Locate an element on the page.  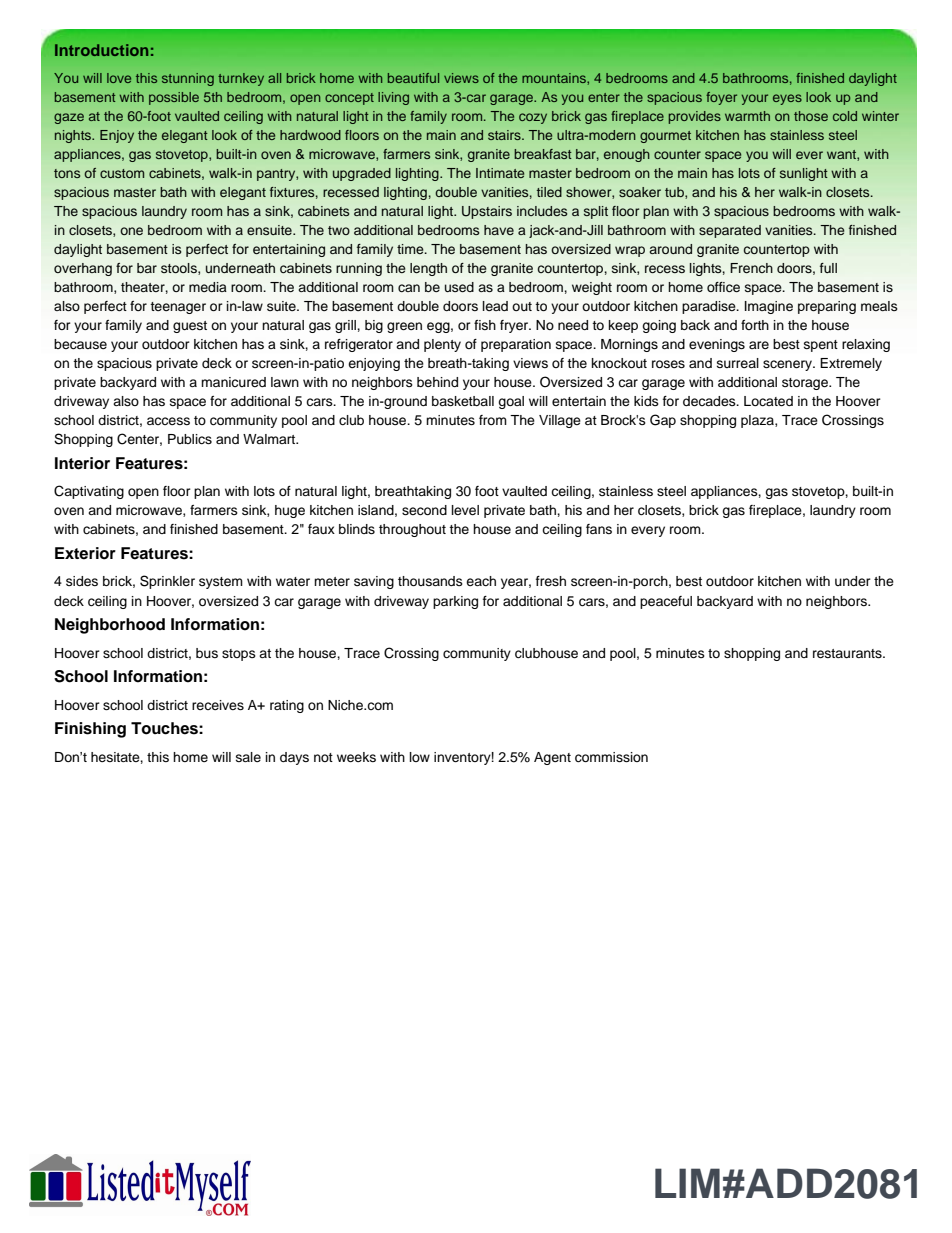
eyes is located at coordinates (787, 99).
